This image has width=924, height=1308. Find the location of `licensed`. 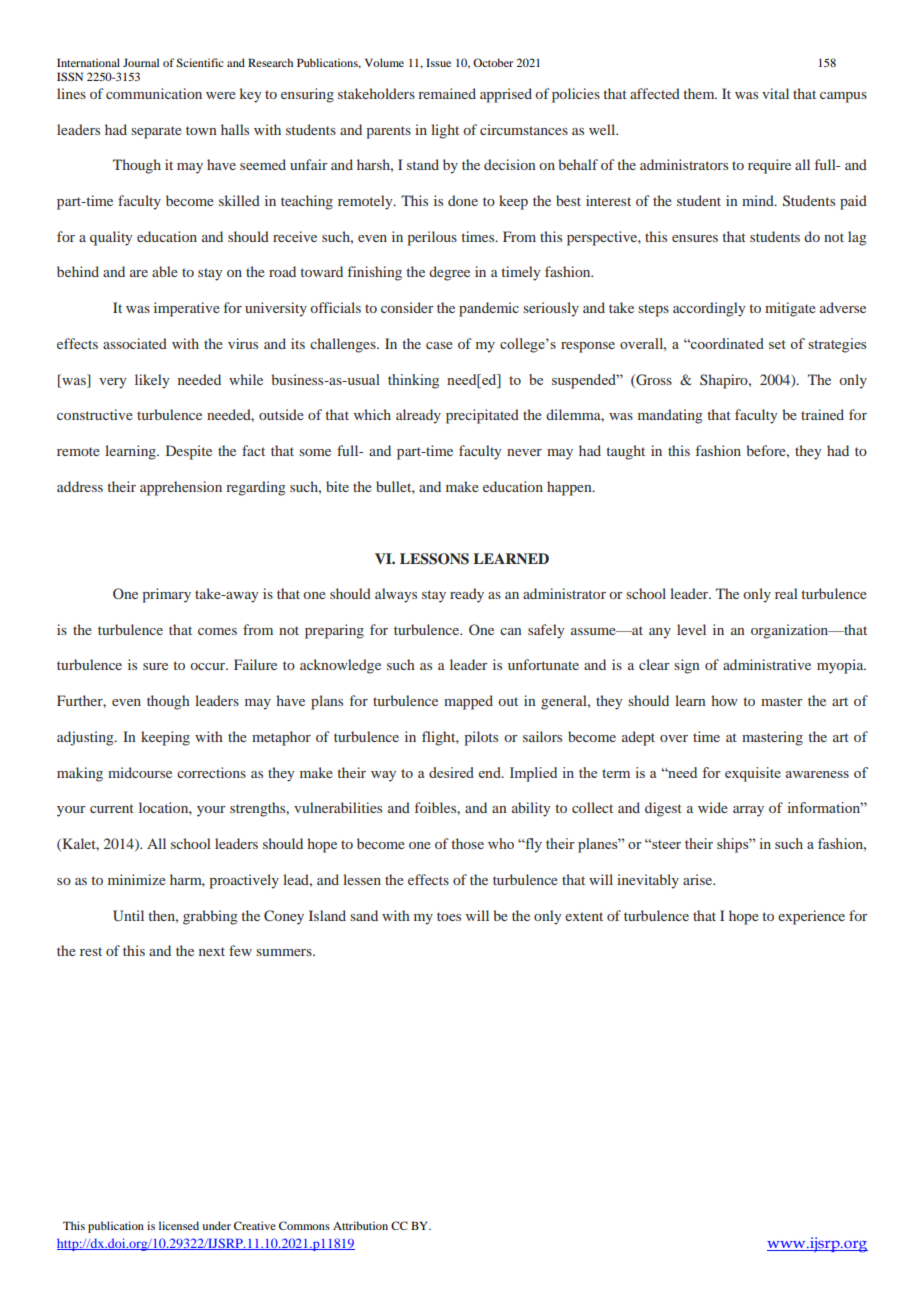

licensed is located at coordinates (179, 1225).
